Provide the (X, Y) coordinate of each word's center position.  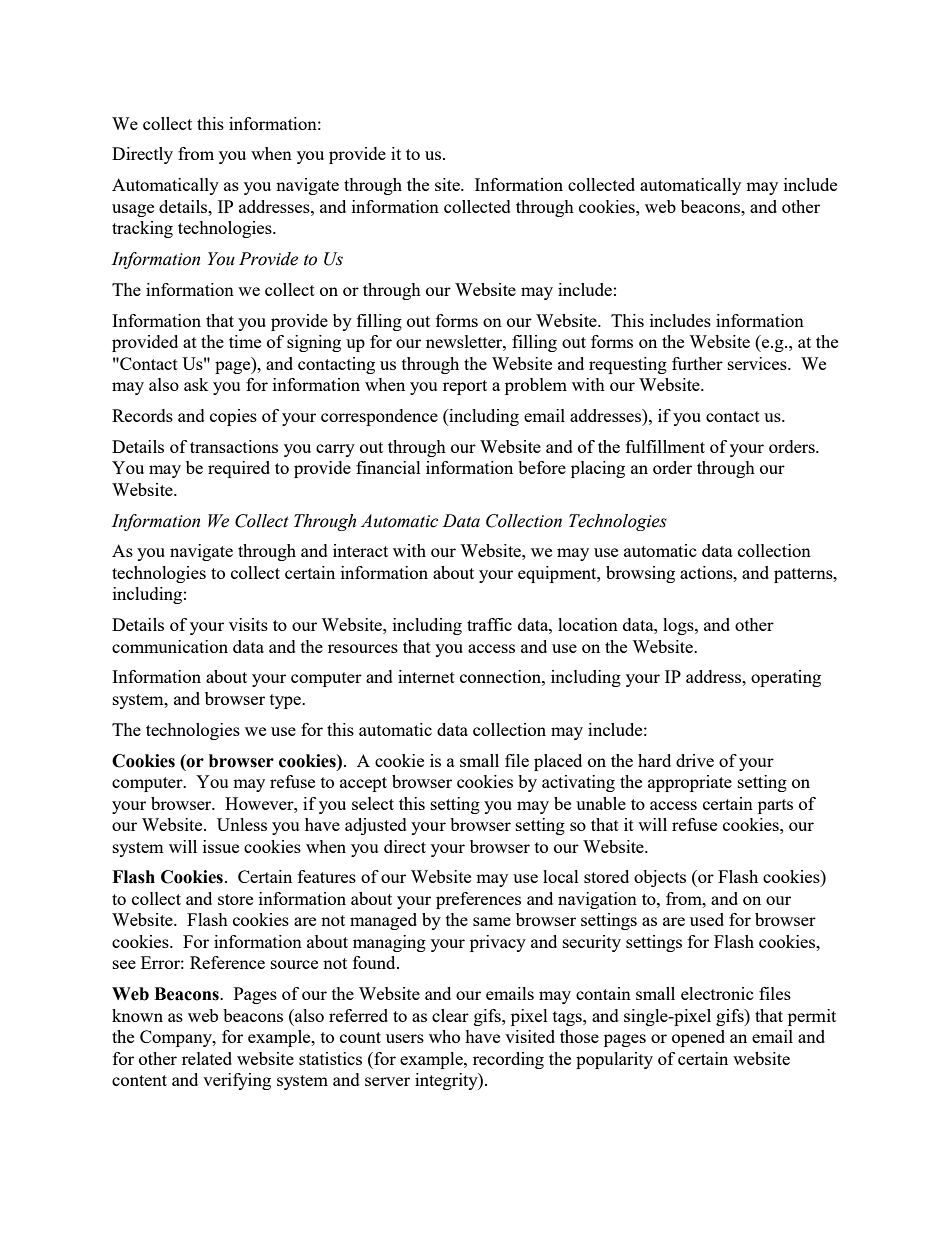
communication (170, 646)
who (444, 1036)
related (207, 1058)
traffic (489, 624)
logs (679, 626)
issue (221, 846)
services (758, 363)
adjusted (376, 826)
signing (314, 343)
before (542, 467)
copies (233, 417)
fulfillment (665, 446)
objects (660, 878)
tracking (142, 229)
